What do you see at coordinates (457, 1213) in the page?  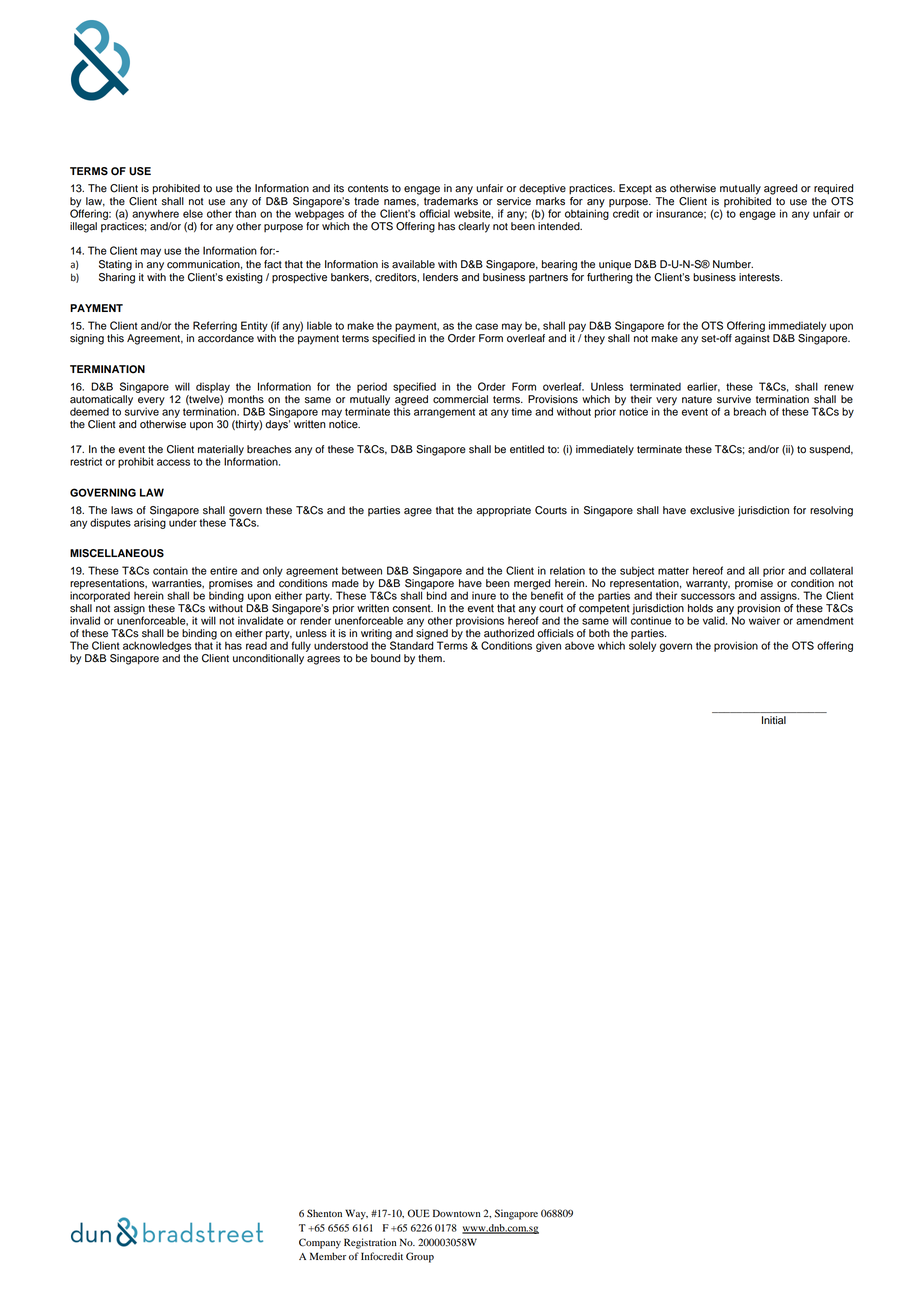 I see `Downtown` at bounding box center [457, 1213].
